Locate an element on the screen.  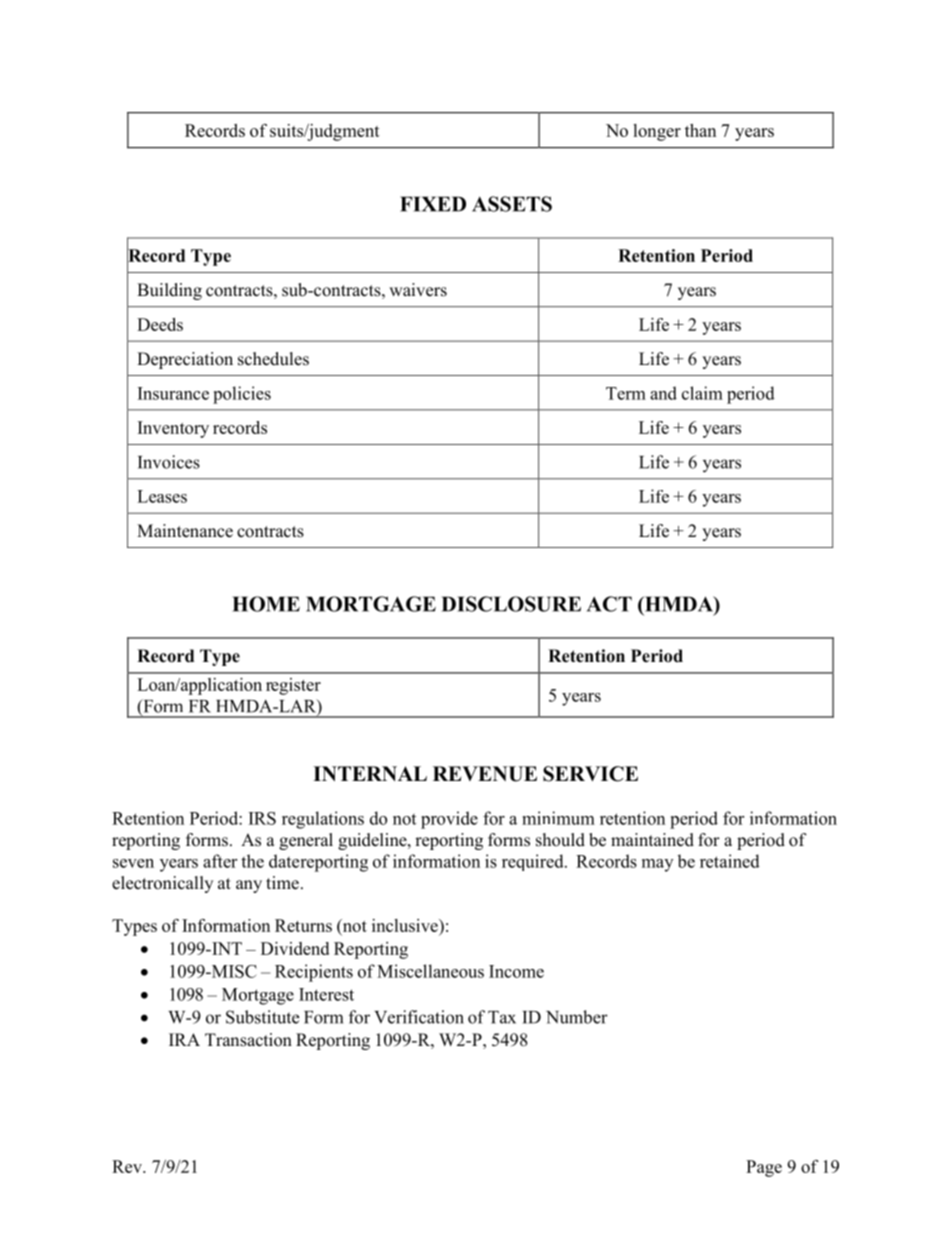
Building is located at coordinates (169, 291).
